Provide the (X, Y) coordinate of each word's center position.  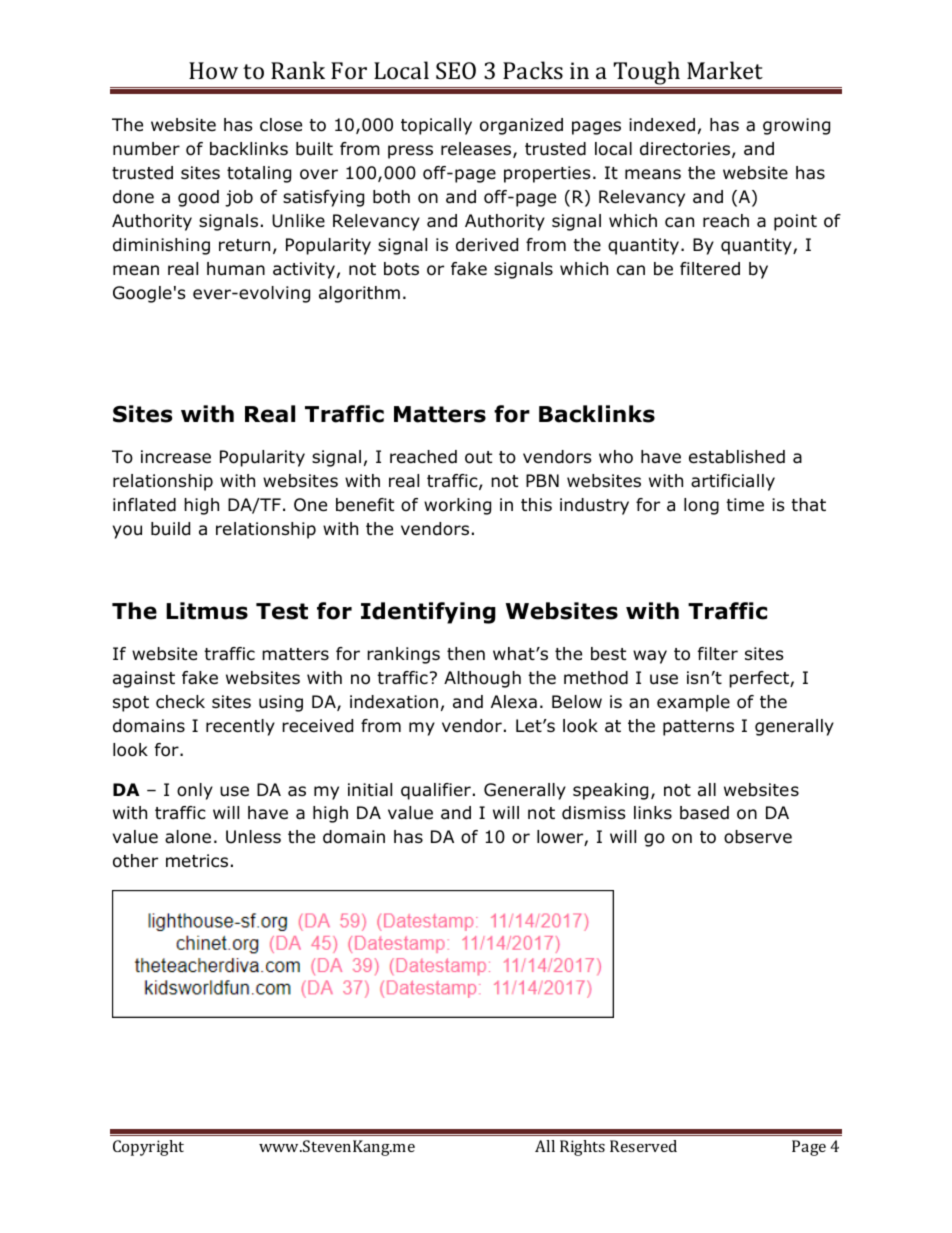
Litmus (207, 611)
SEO (456, 70)
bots (401, 269)
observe (758, 837)
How (213, 70)
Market (725, 70)
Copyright (148, 1148)
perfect (760, 679)
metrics (197, 861)
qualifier (436, 791)
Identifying (428, 613)
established (737, 457)
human (236, 269)
